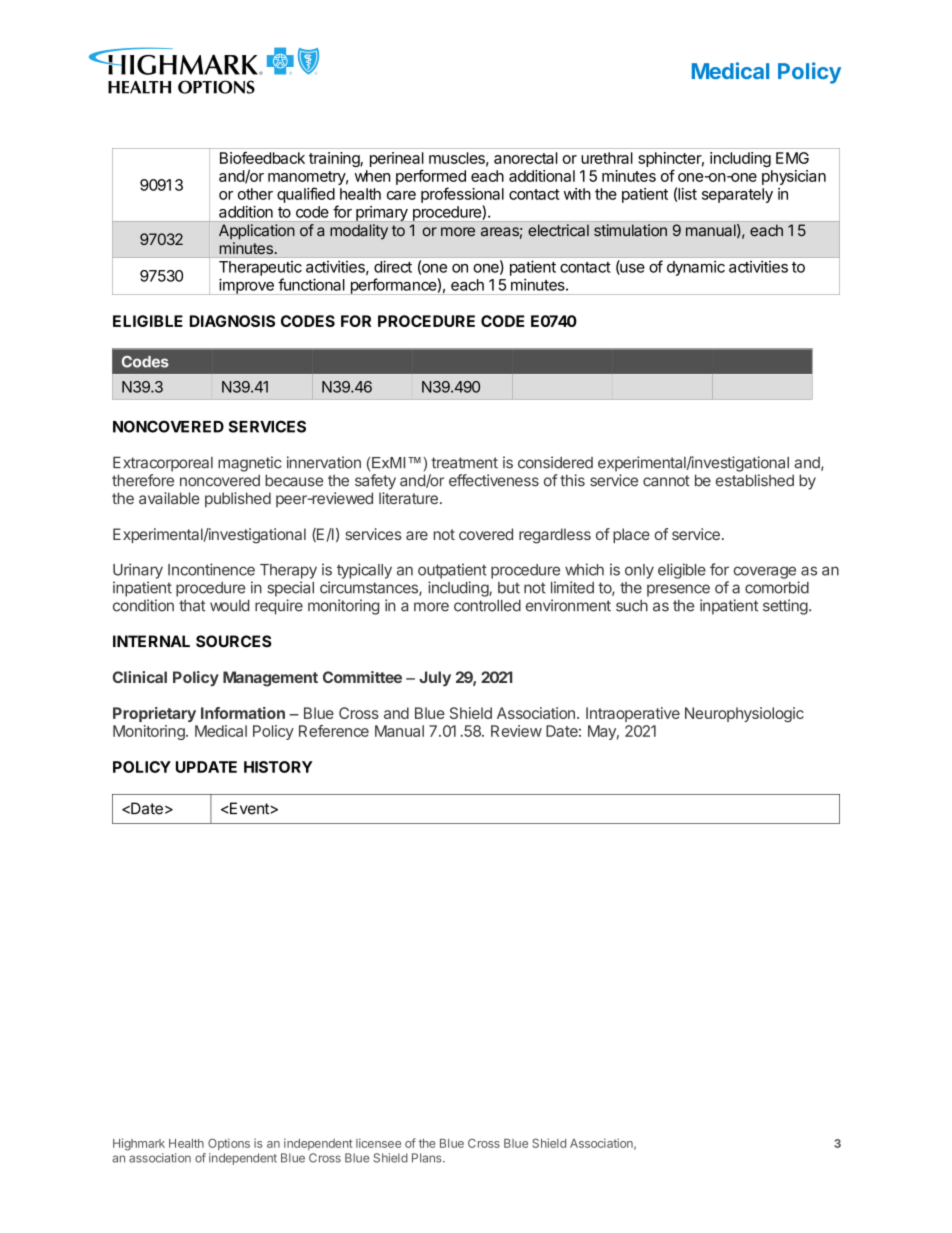 This image has height=1233, width=952. What do you see at coordinates (678, 590) in the image?
I see `presence` at bounding box center [678, 590].
